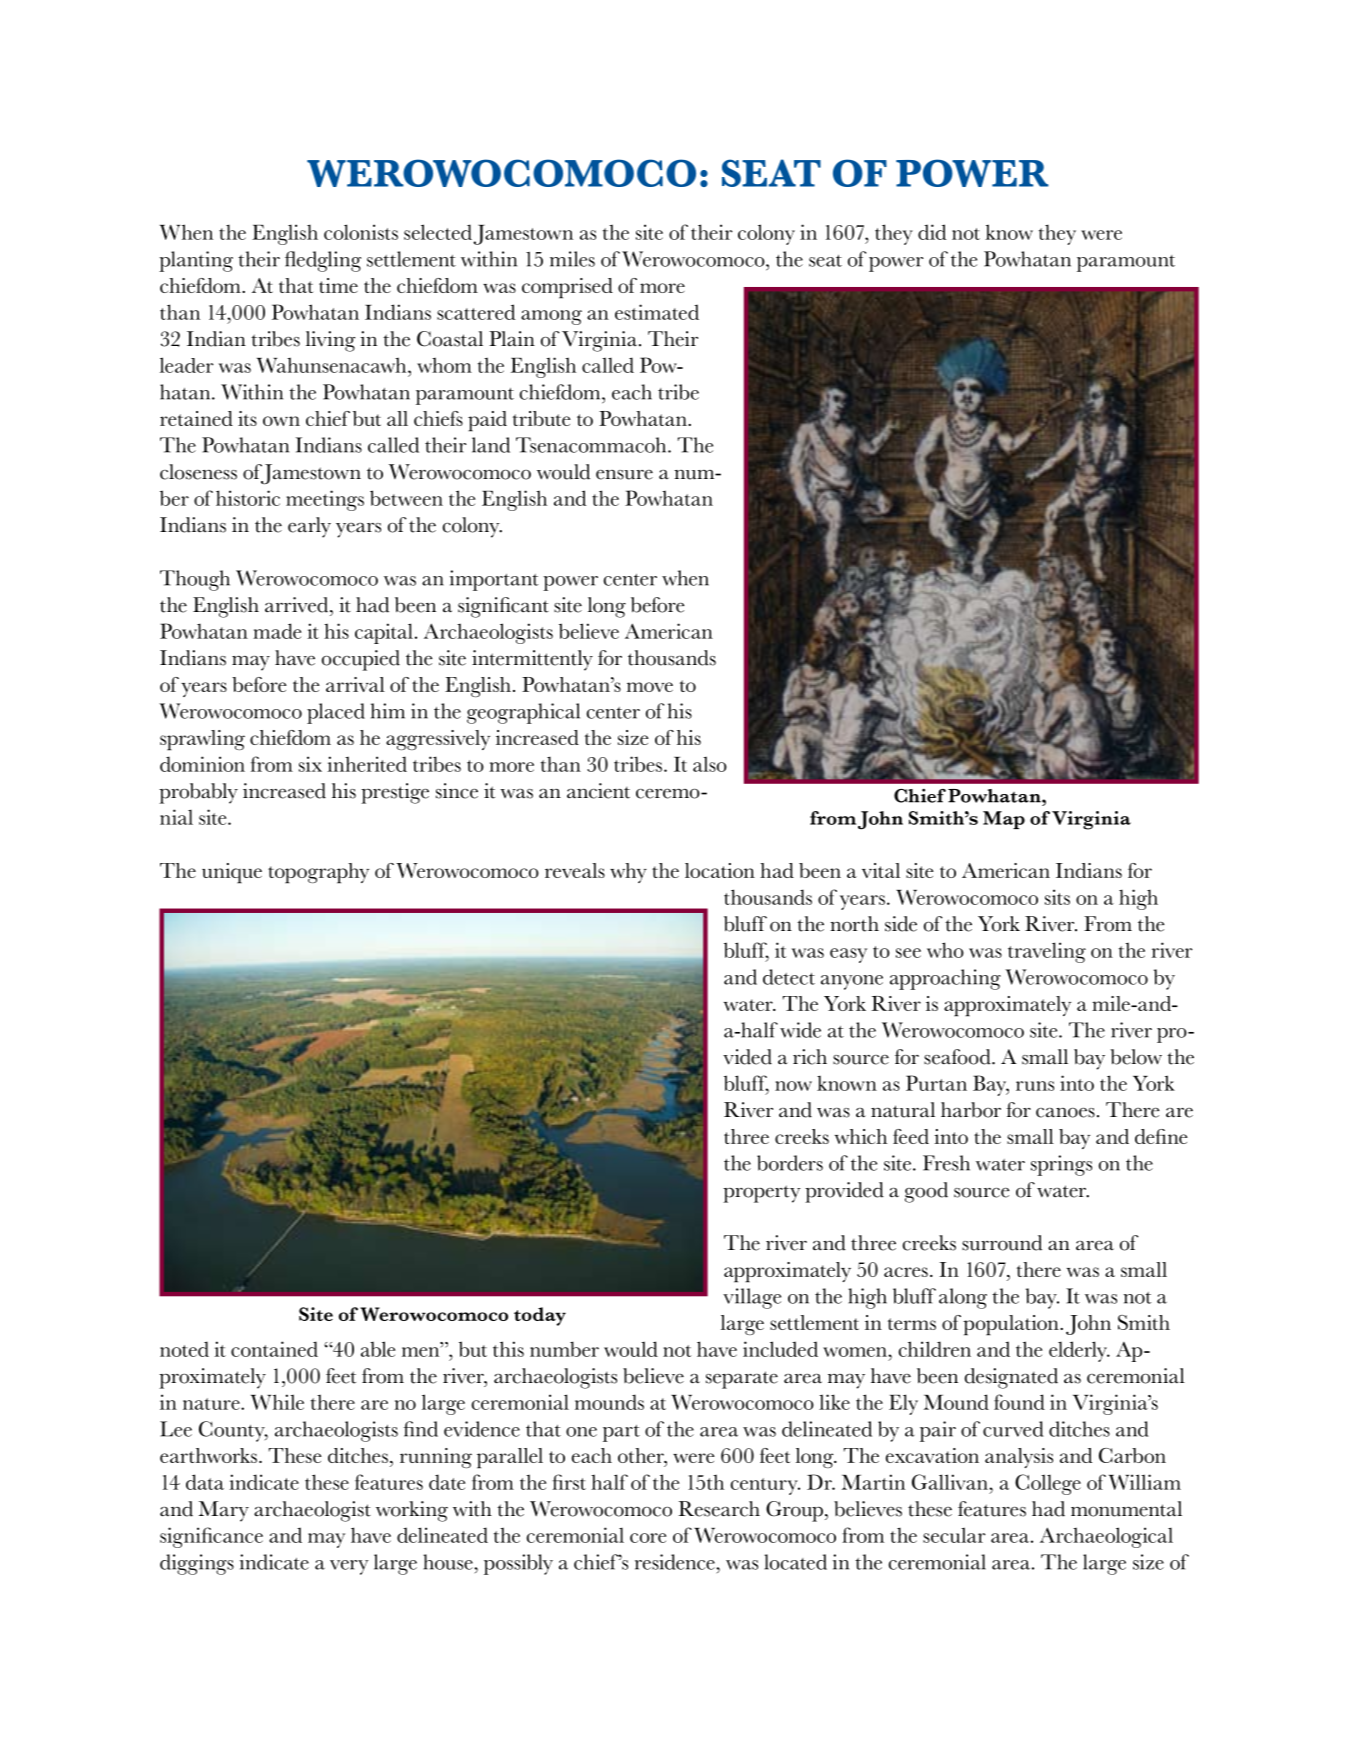  Describe the element at coordinates (657, 312) in the screenshot. I see `estimated` at that location.
